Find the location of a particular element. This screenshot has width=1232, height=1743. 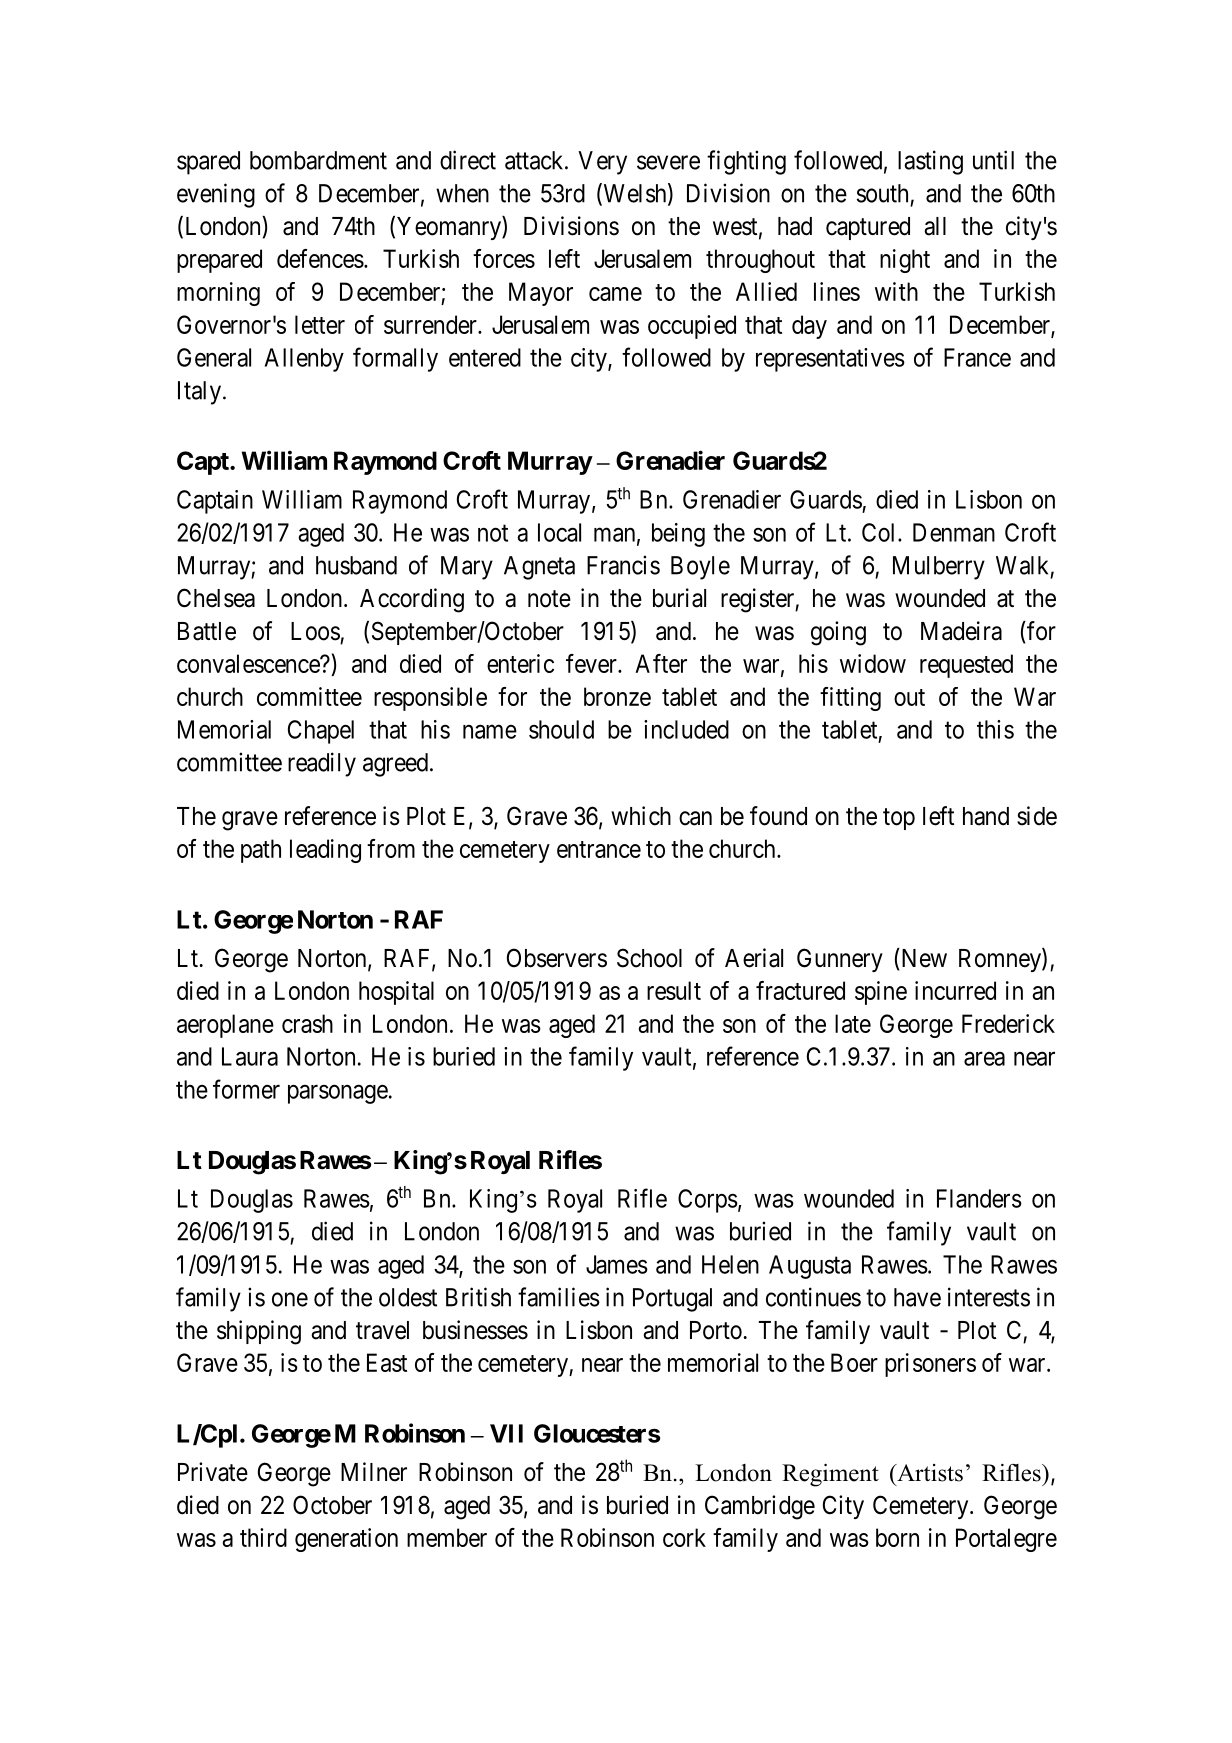

top is located at coordinates (899, 819).
